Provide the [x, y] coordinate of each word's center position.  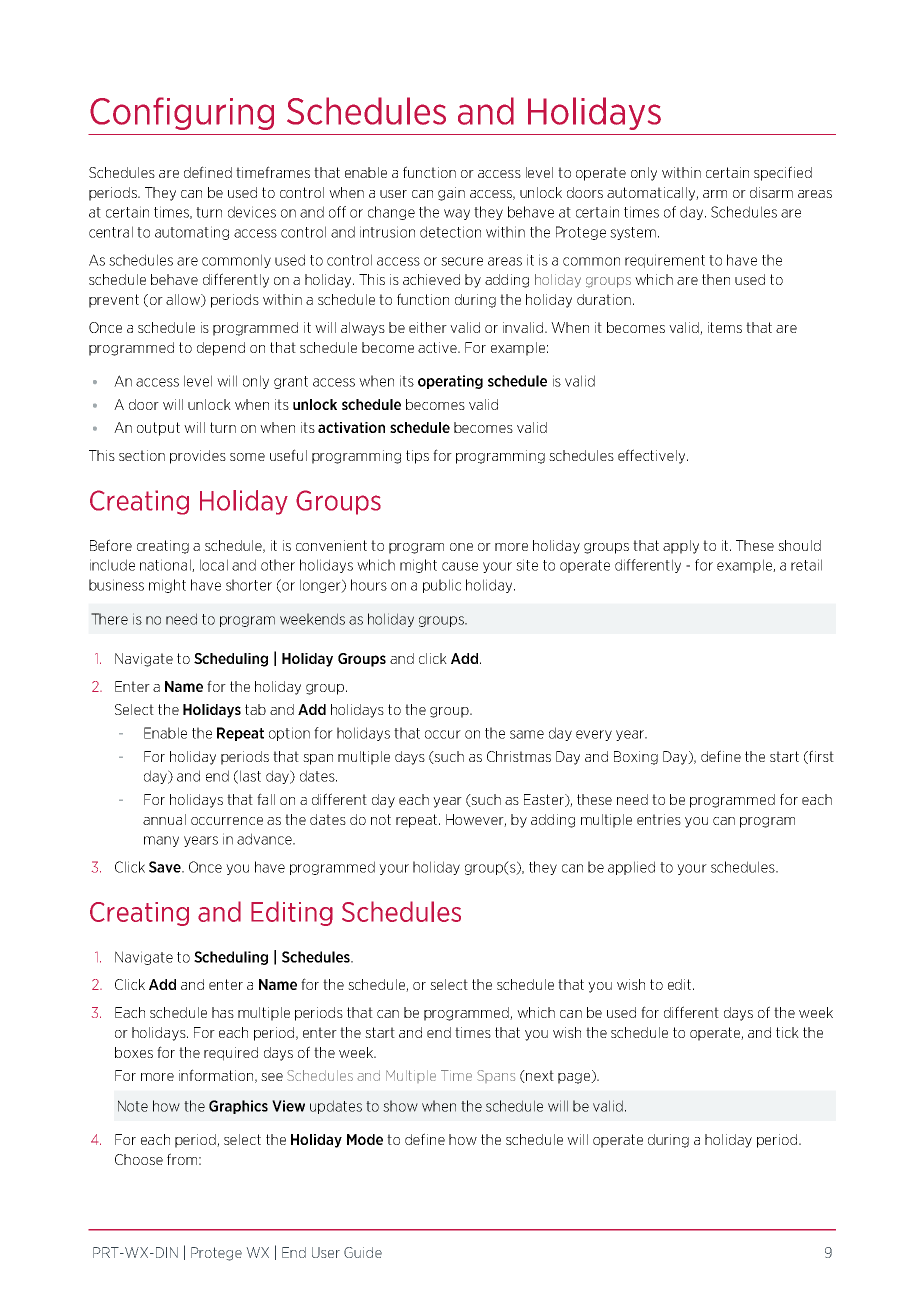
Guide [363, 1252]
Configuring [182, 113]
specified [783, 173]
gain [451, 194]
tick [787, 1032]
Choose [139, 1159]
